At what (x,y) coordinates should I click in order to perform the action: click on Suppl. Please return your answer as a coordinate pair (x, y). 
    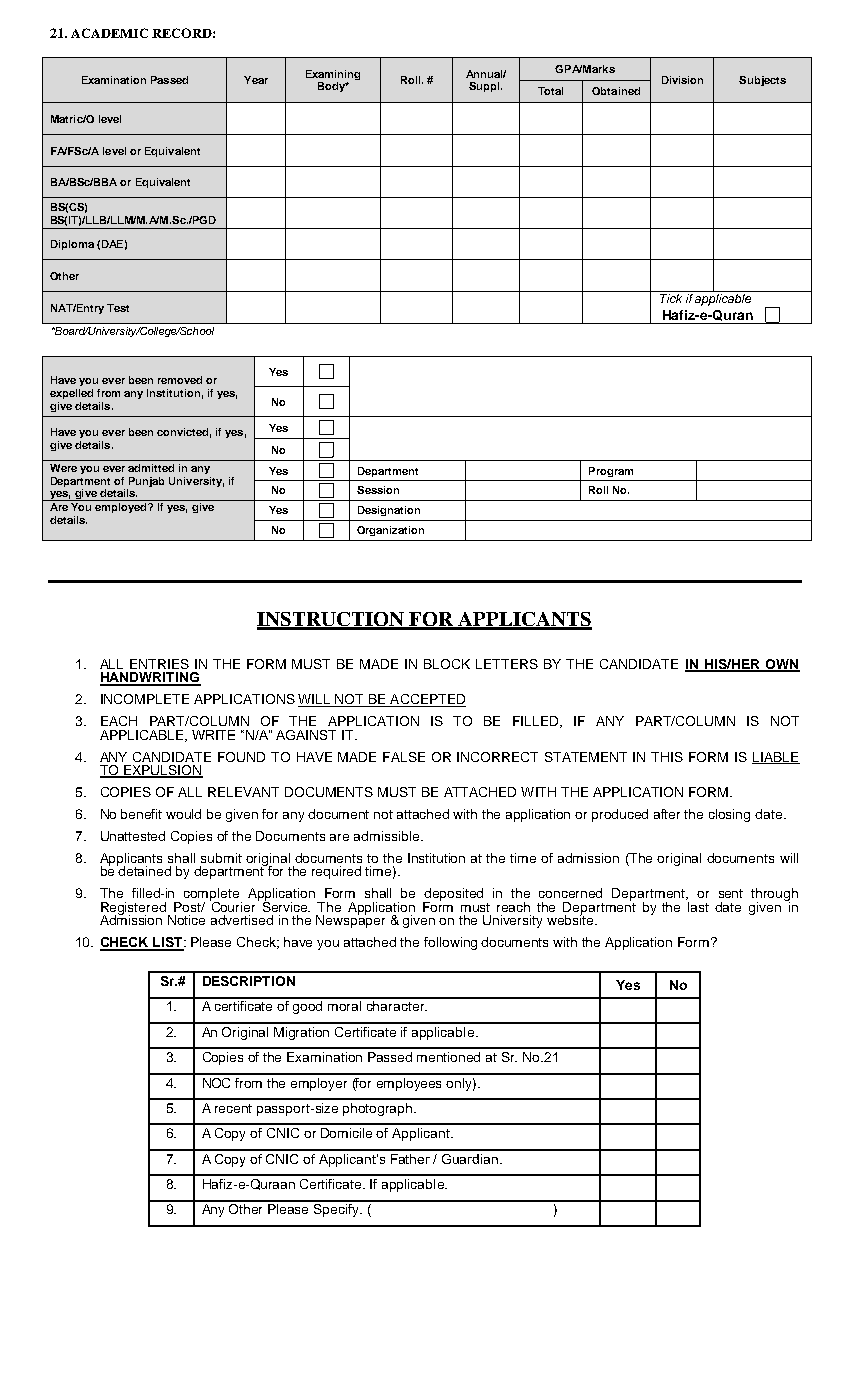
    Looking at the image, I should click on (485, 87).
